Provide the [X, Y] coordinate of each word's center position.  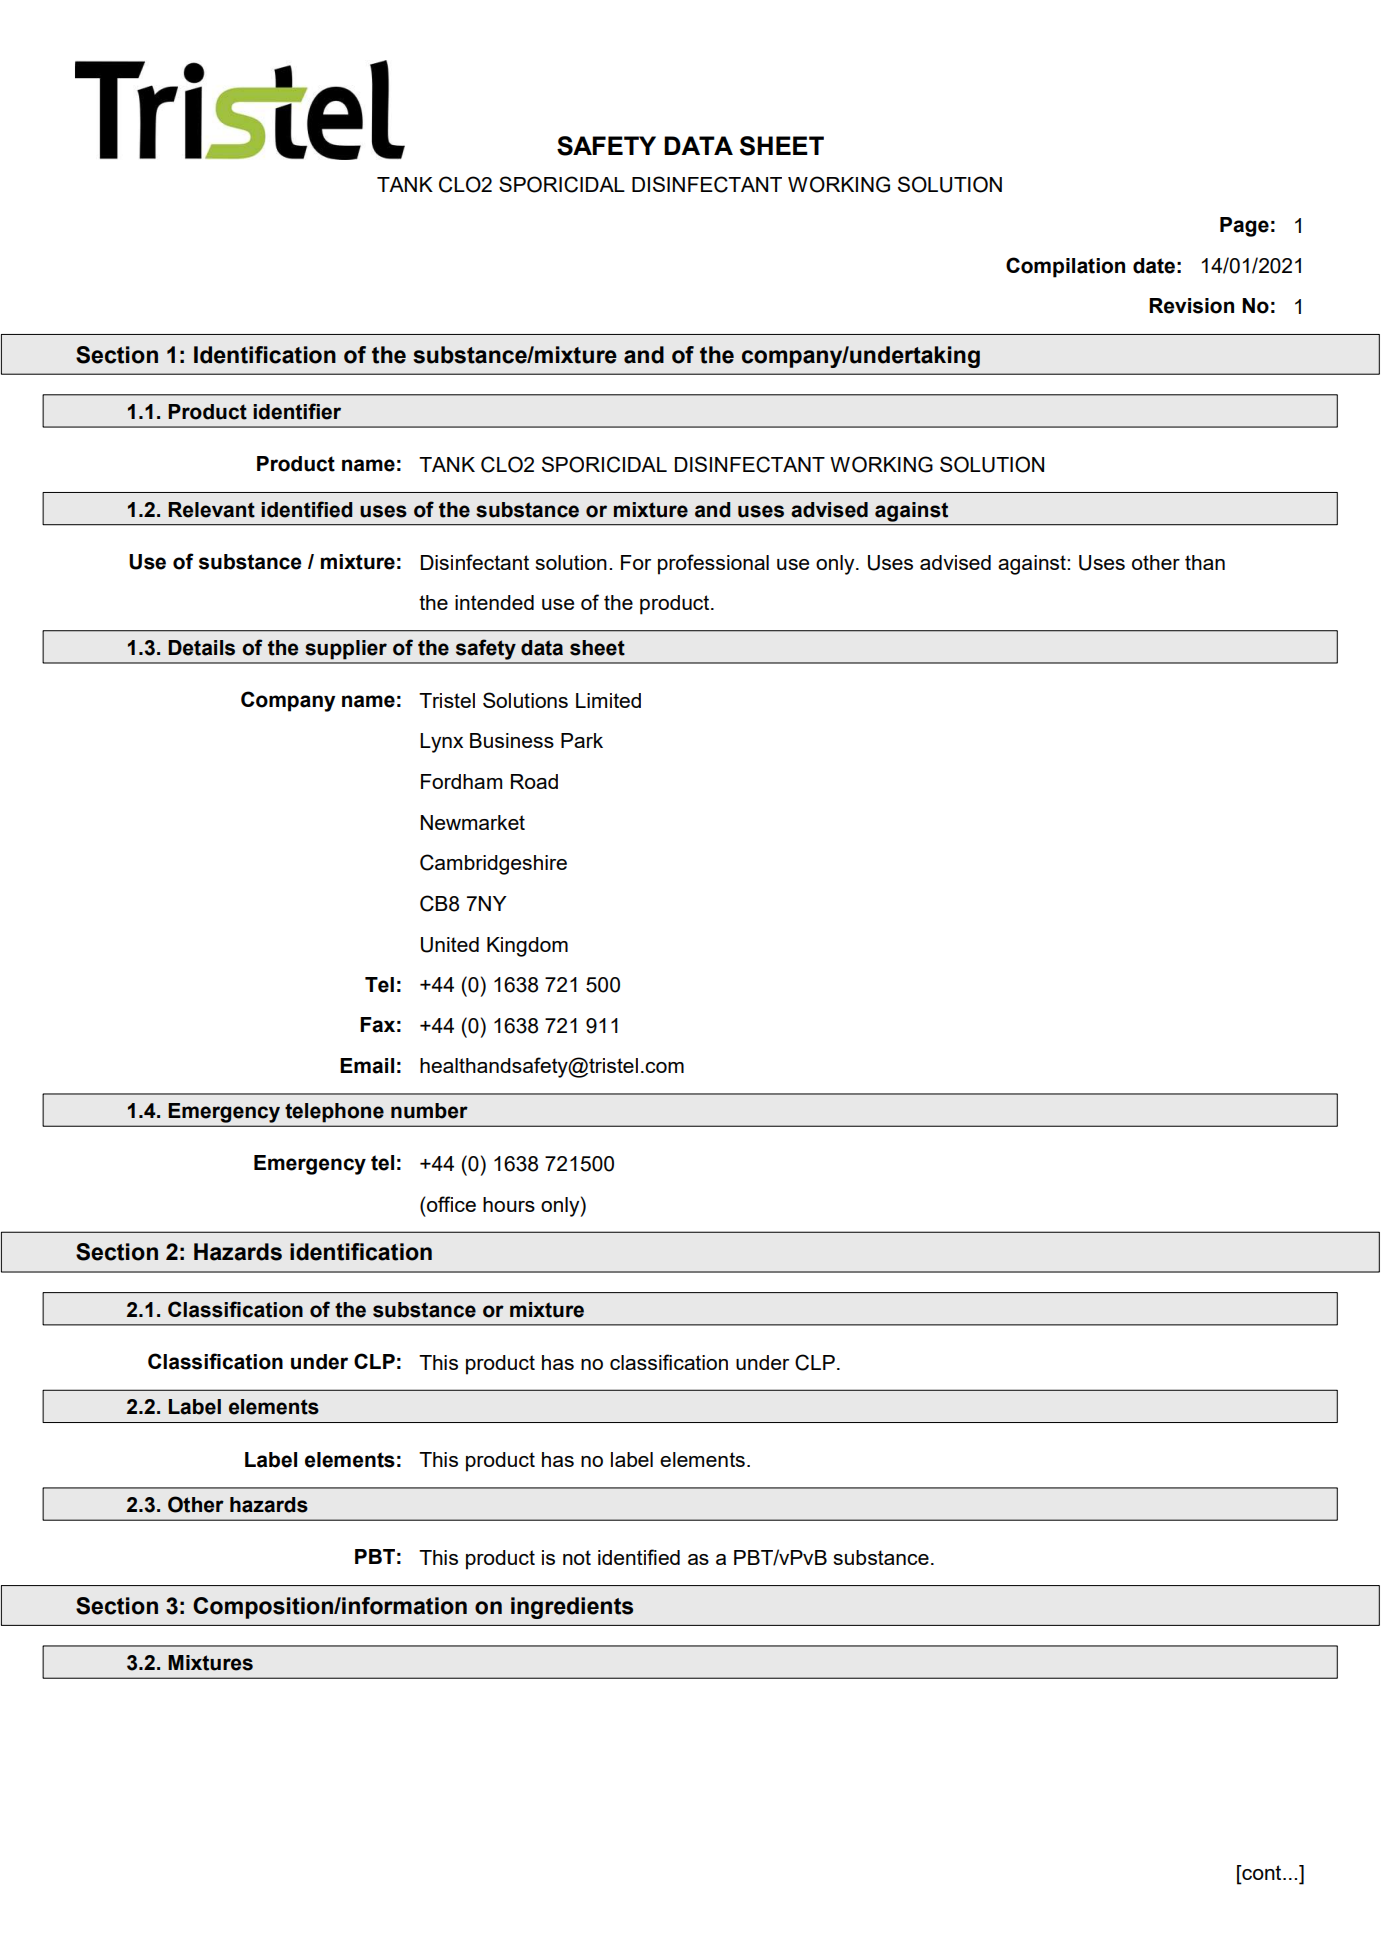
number [429, 1111]
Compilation [1065, 267]
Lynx [441, 743]
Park [582, 740]
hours [509, 1204]
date [1154, 266]
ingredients [572, 1608]
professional [713, 564]
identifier [297, 411]
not [577, 1557]
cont [1262, 1874]
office [450, 1204]
